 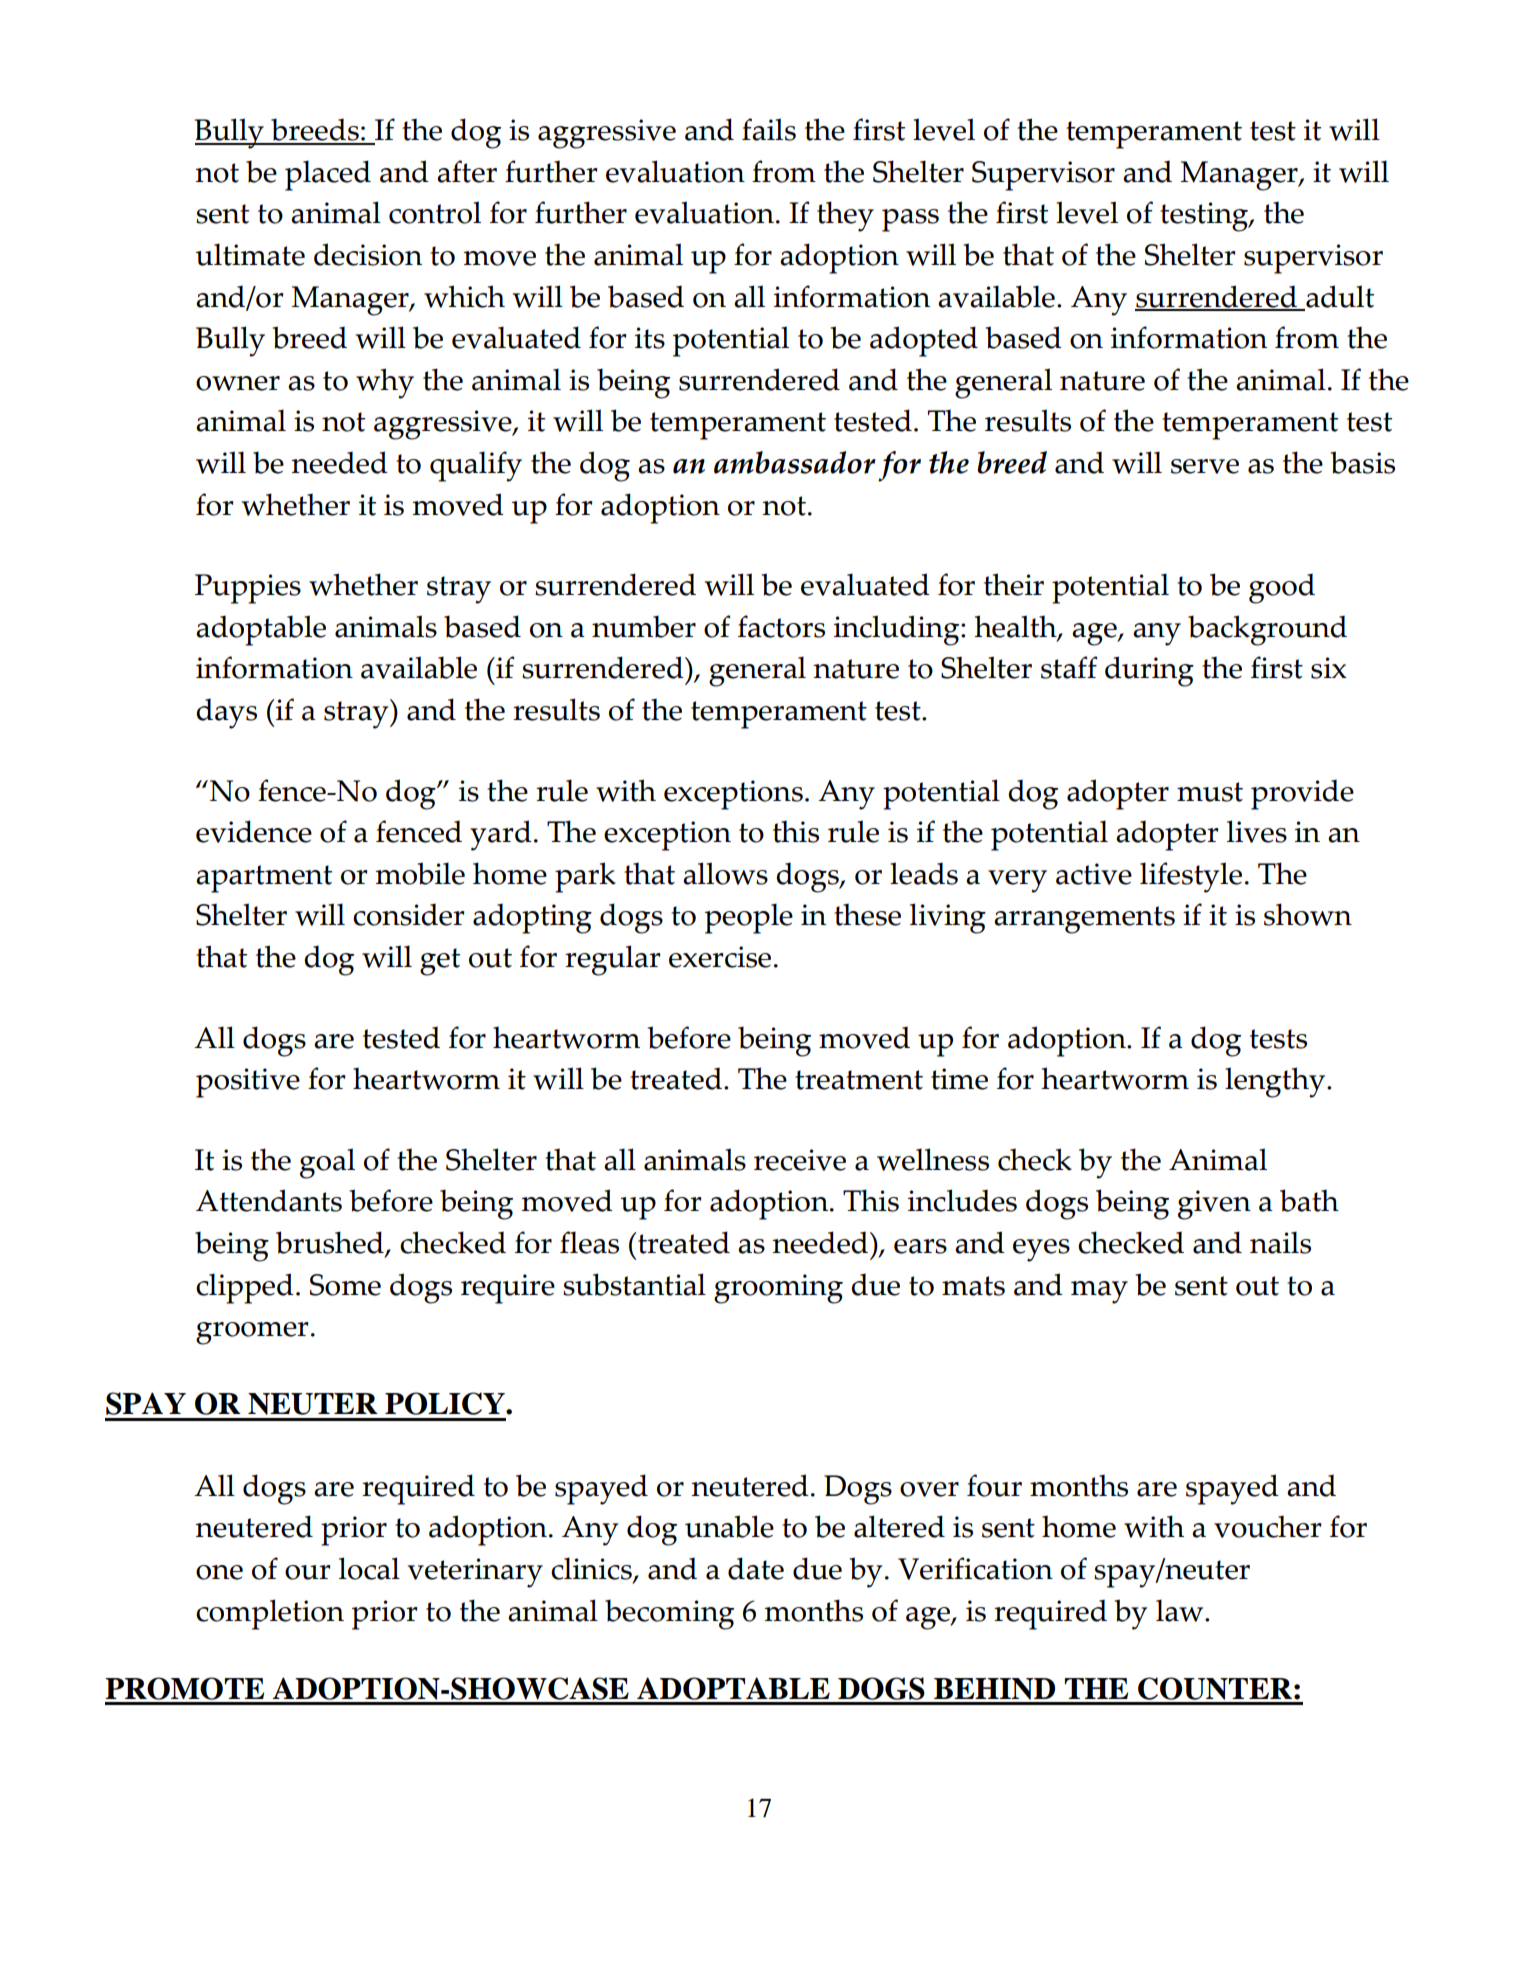 What do you see at coordinates (769, 129) in the screenshot?
I see `fails` at bounding box center [769, 129].
